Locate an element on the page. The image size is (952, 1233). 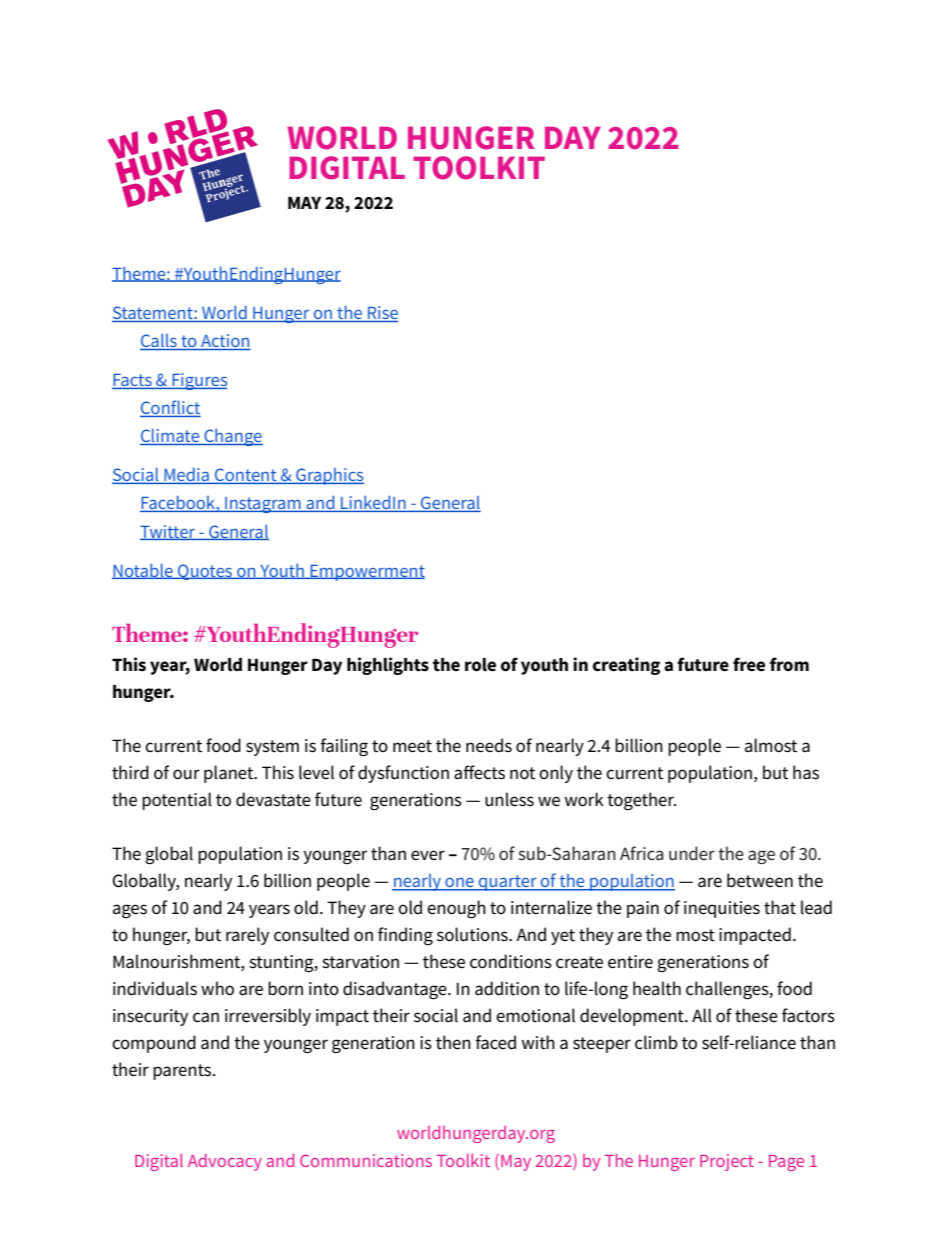
needs is located at coordinates (489, 745).
